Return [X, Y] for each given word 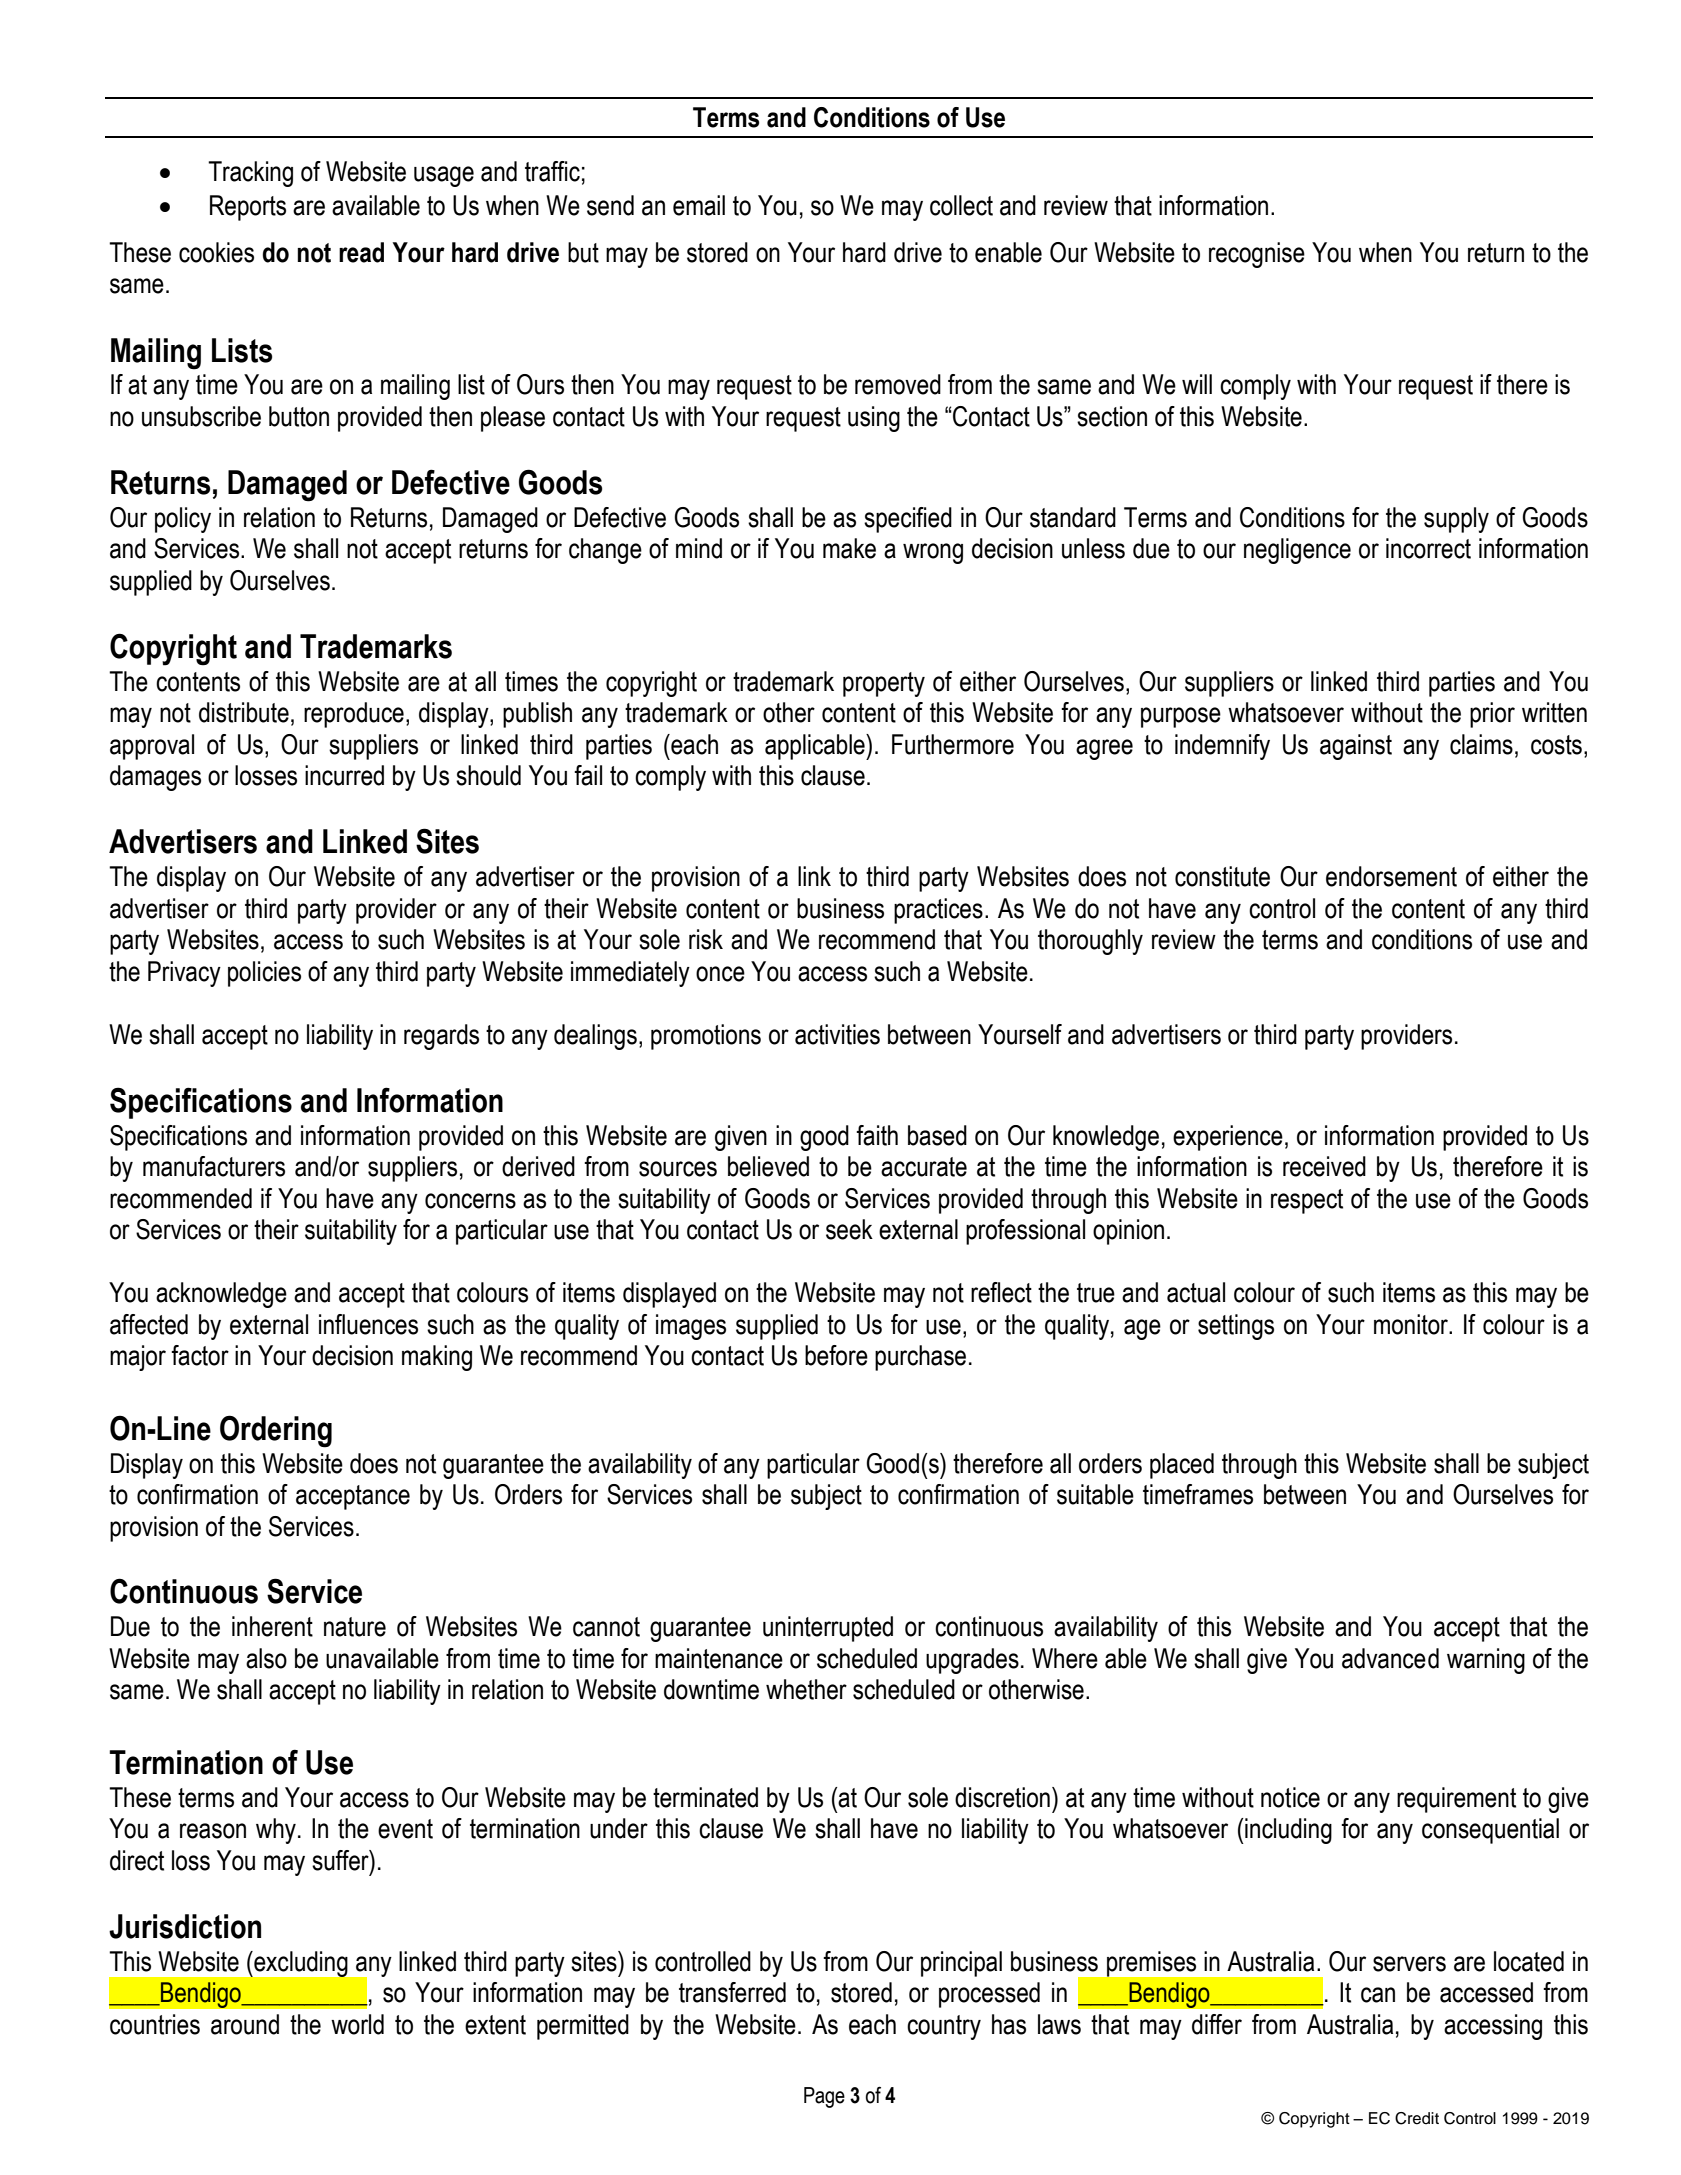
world [357, 2024]
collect [961, 205]
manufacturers [214, 1166]
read [361, 252]
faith [877, 1135]
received [1324, 1166]
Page [824, 2097]
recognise [1257, 255]
